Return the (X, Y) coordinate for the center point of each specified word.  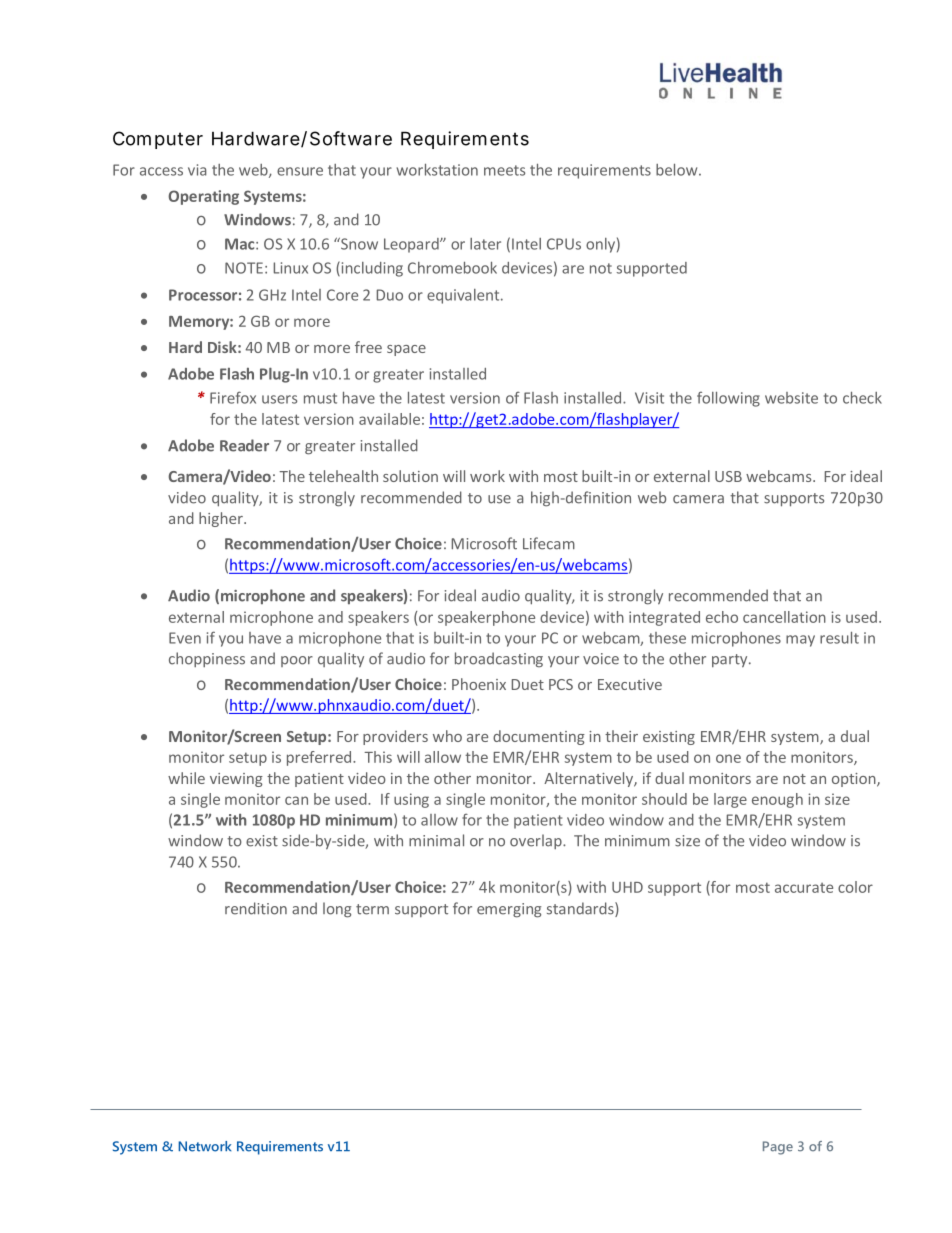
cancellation (784, 617)
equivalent (464, 296)
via (197, 170)
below (678, 170)
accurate (804, 888)
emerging (509, 910)
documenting (539, 737)
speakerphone (486, 618)
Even (185, 638)
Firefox (233, 397)
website (791, 398)
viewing (236, 780)
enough (777, 800)
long (337, 910)
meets (504, 170)
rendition (256, 908)
